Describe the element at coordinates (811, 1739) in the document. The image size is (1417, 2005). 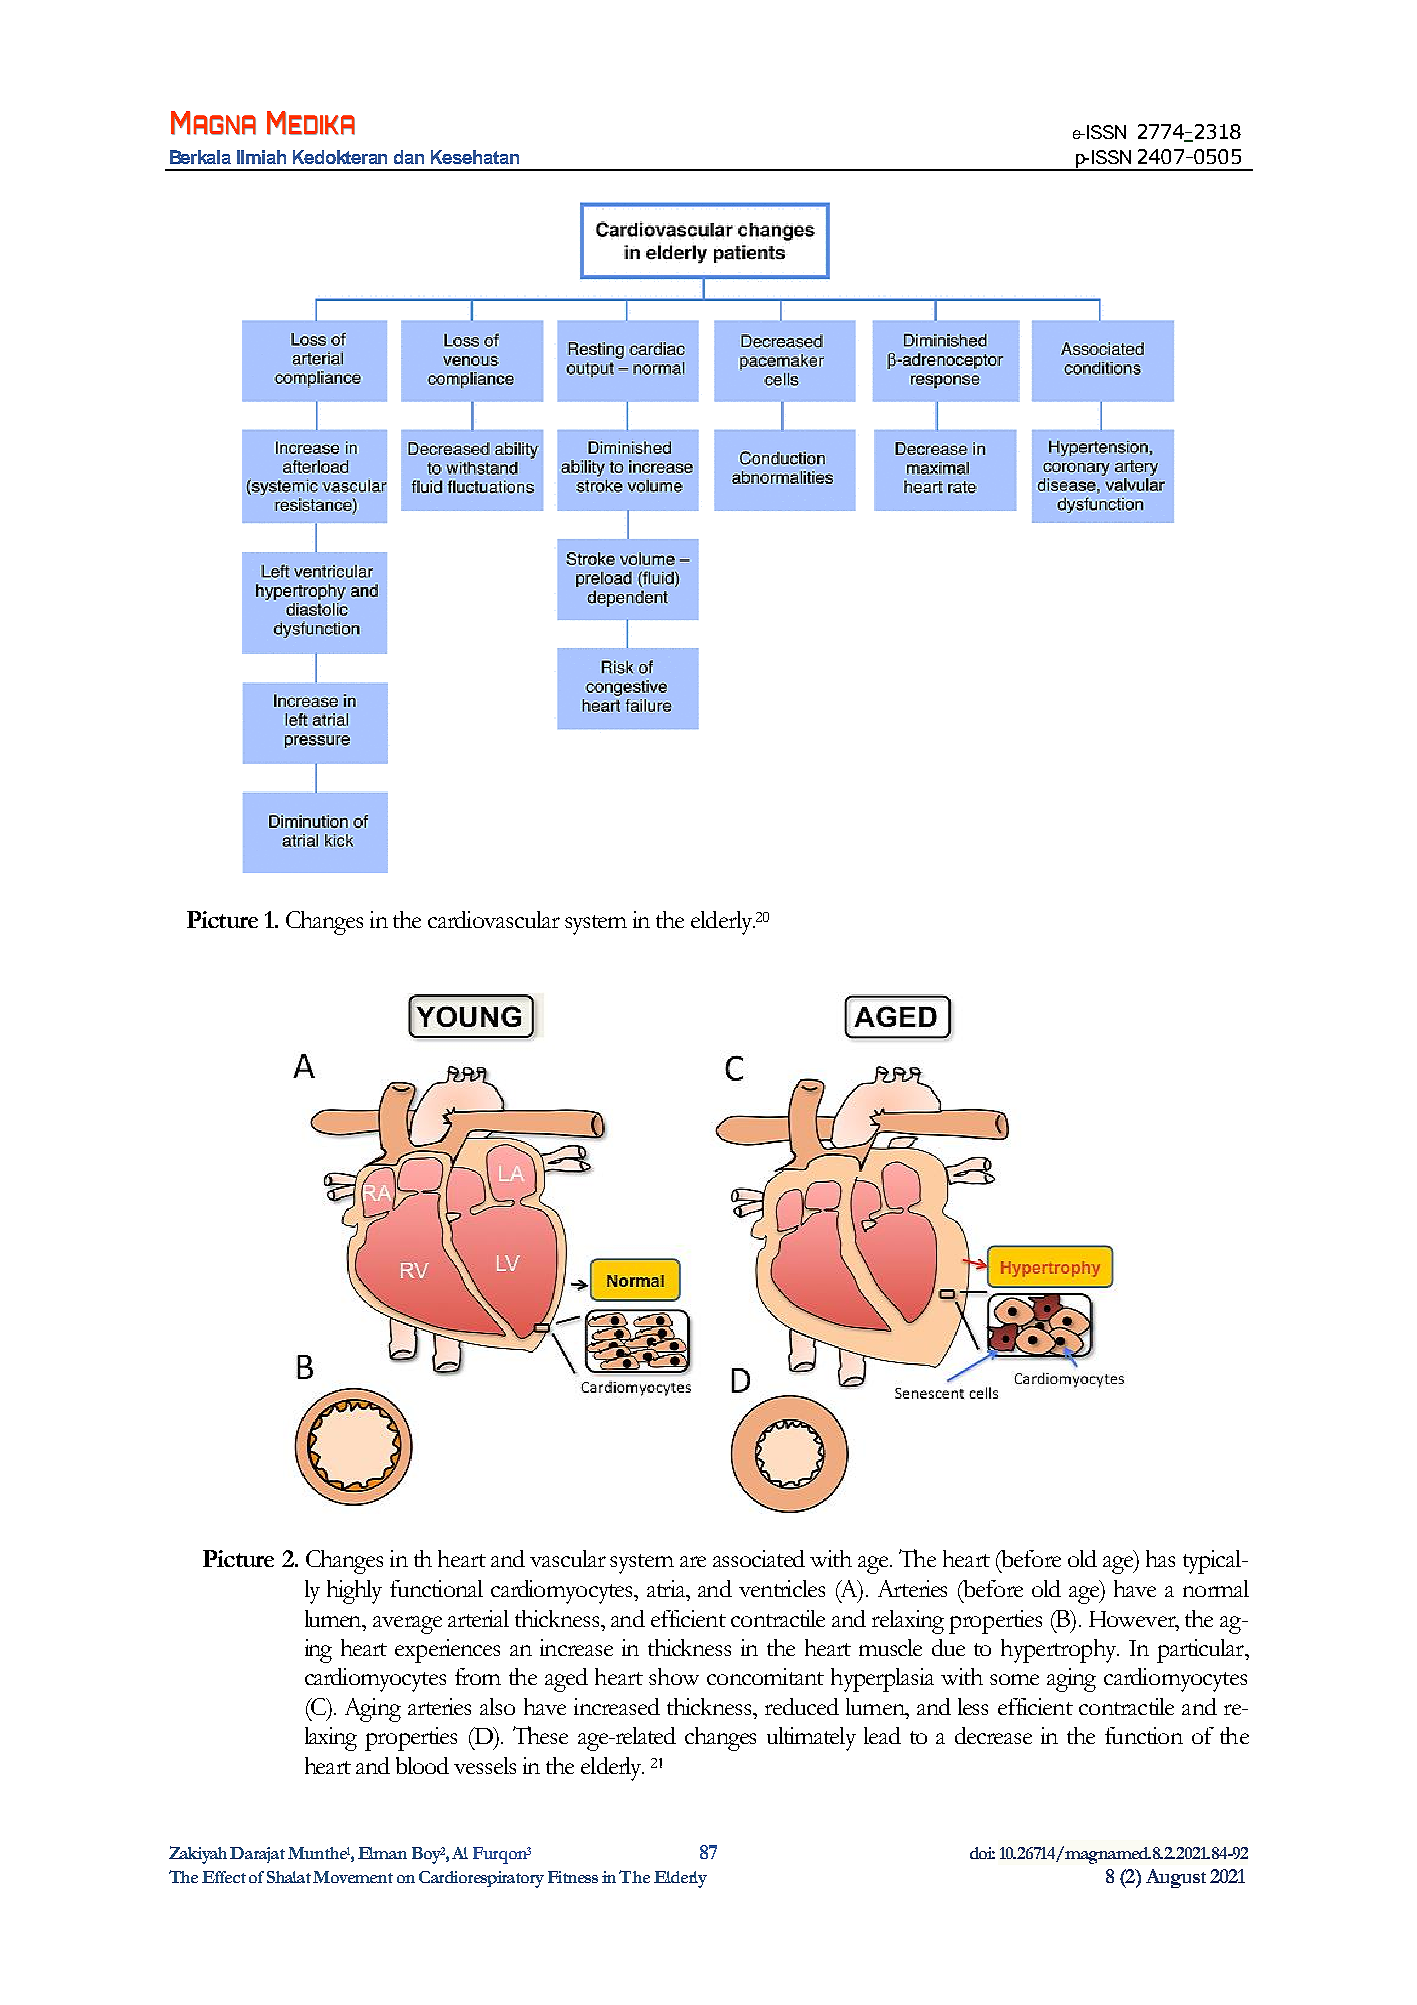
I see `ultimately` at that location.
